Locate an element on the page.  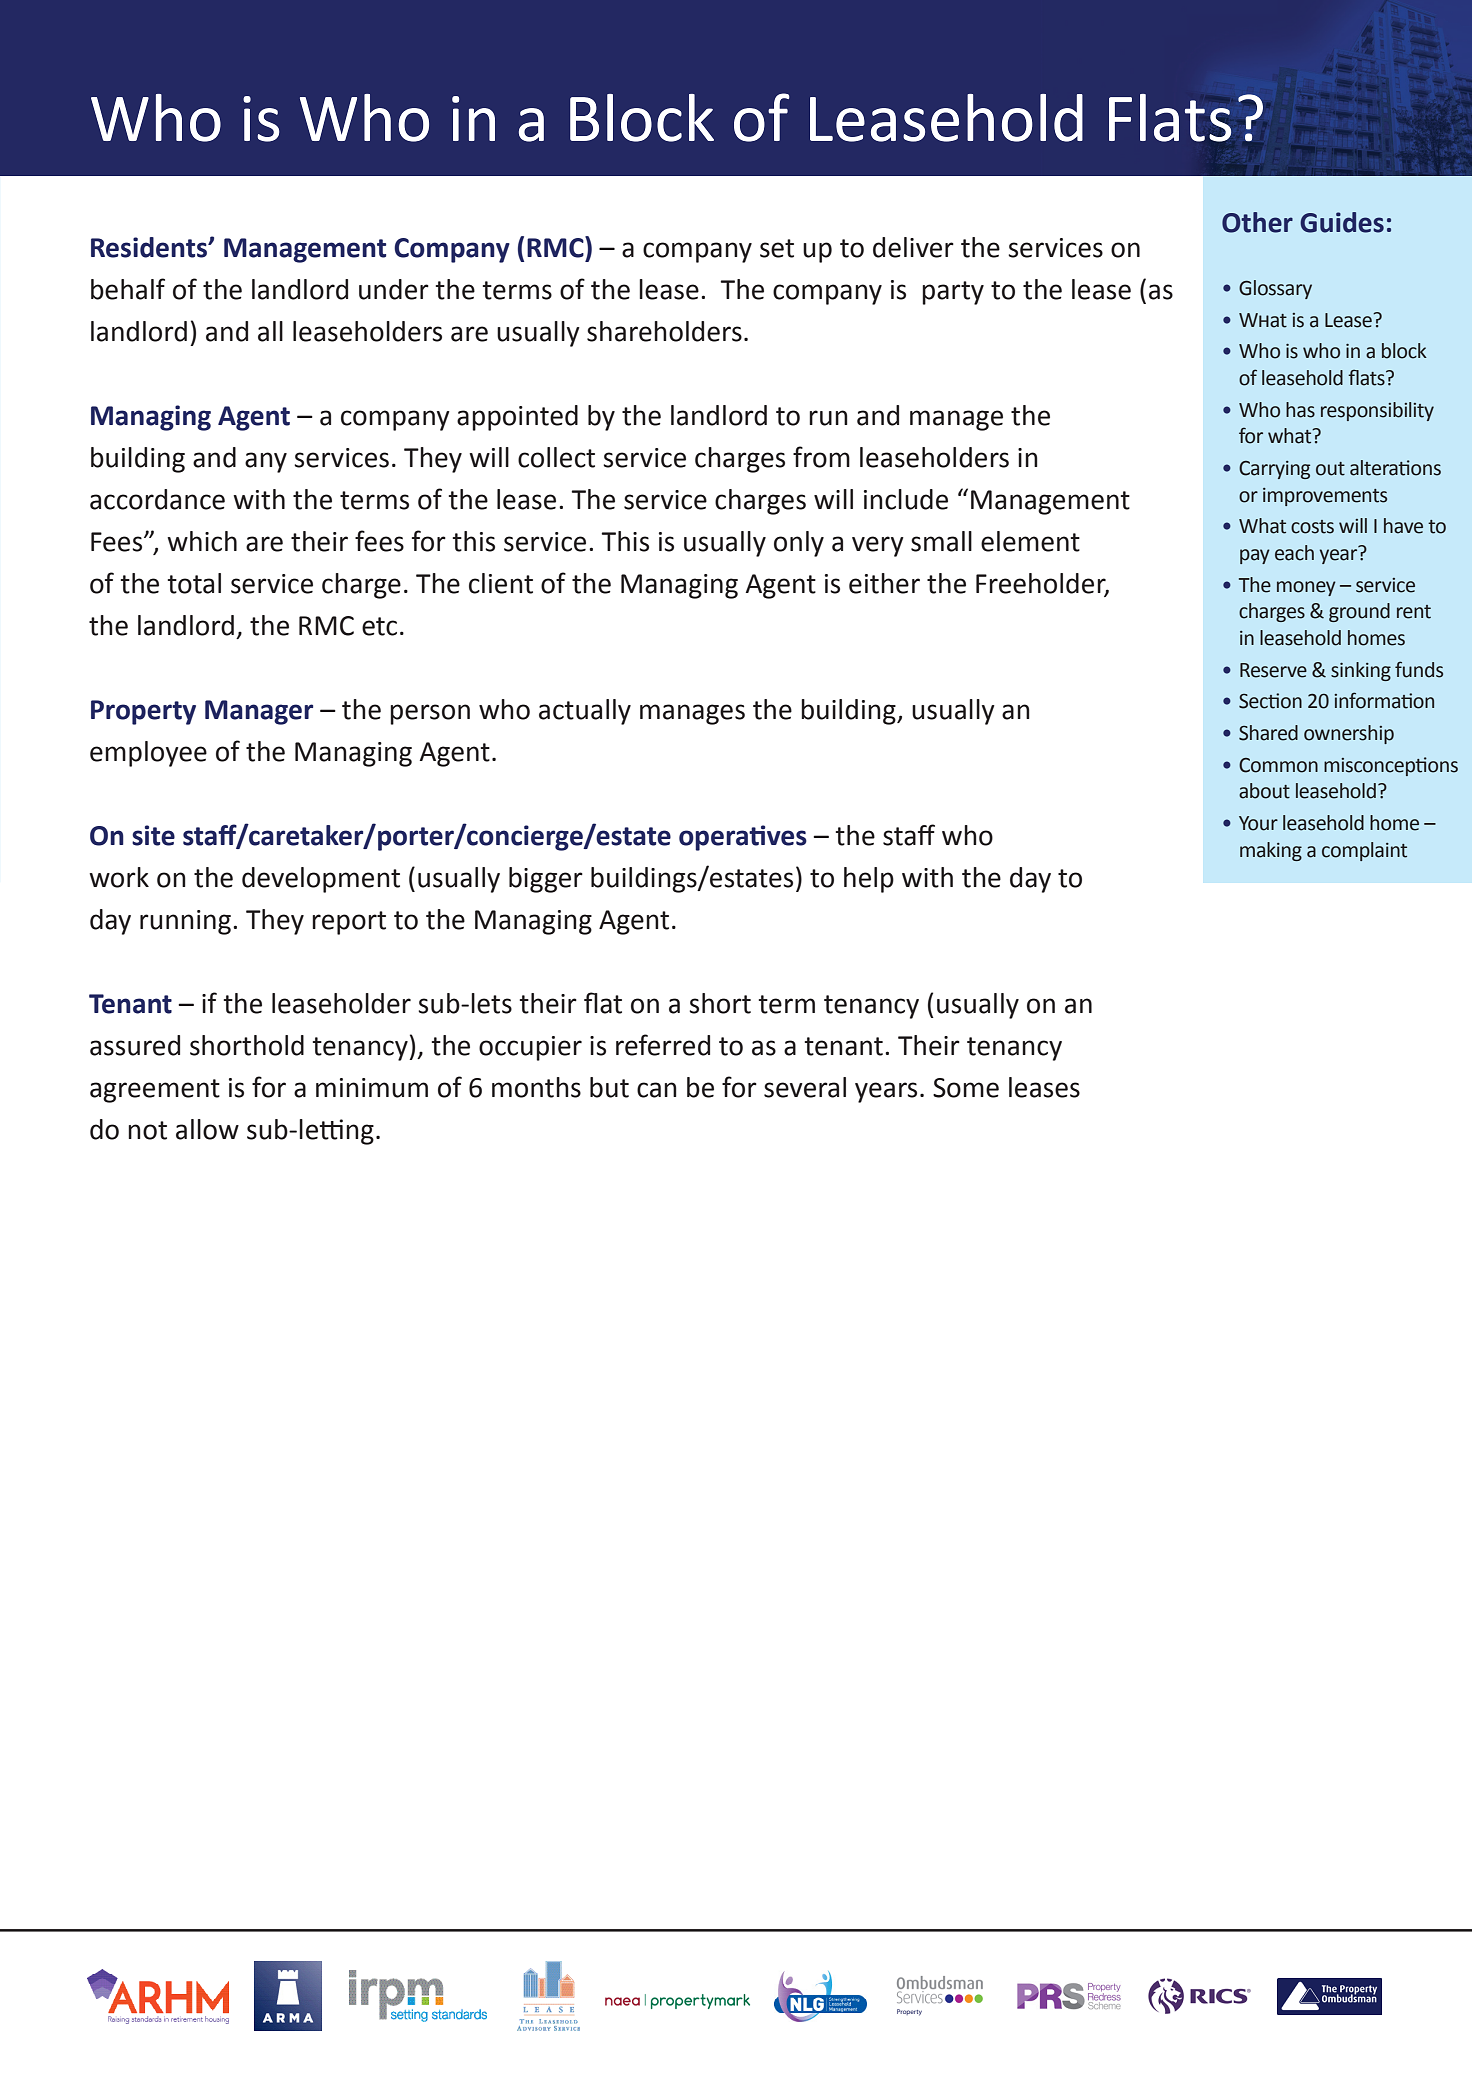
only is located at coordinates (799, 544).
